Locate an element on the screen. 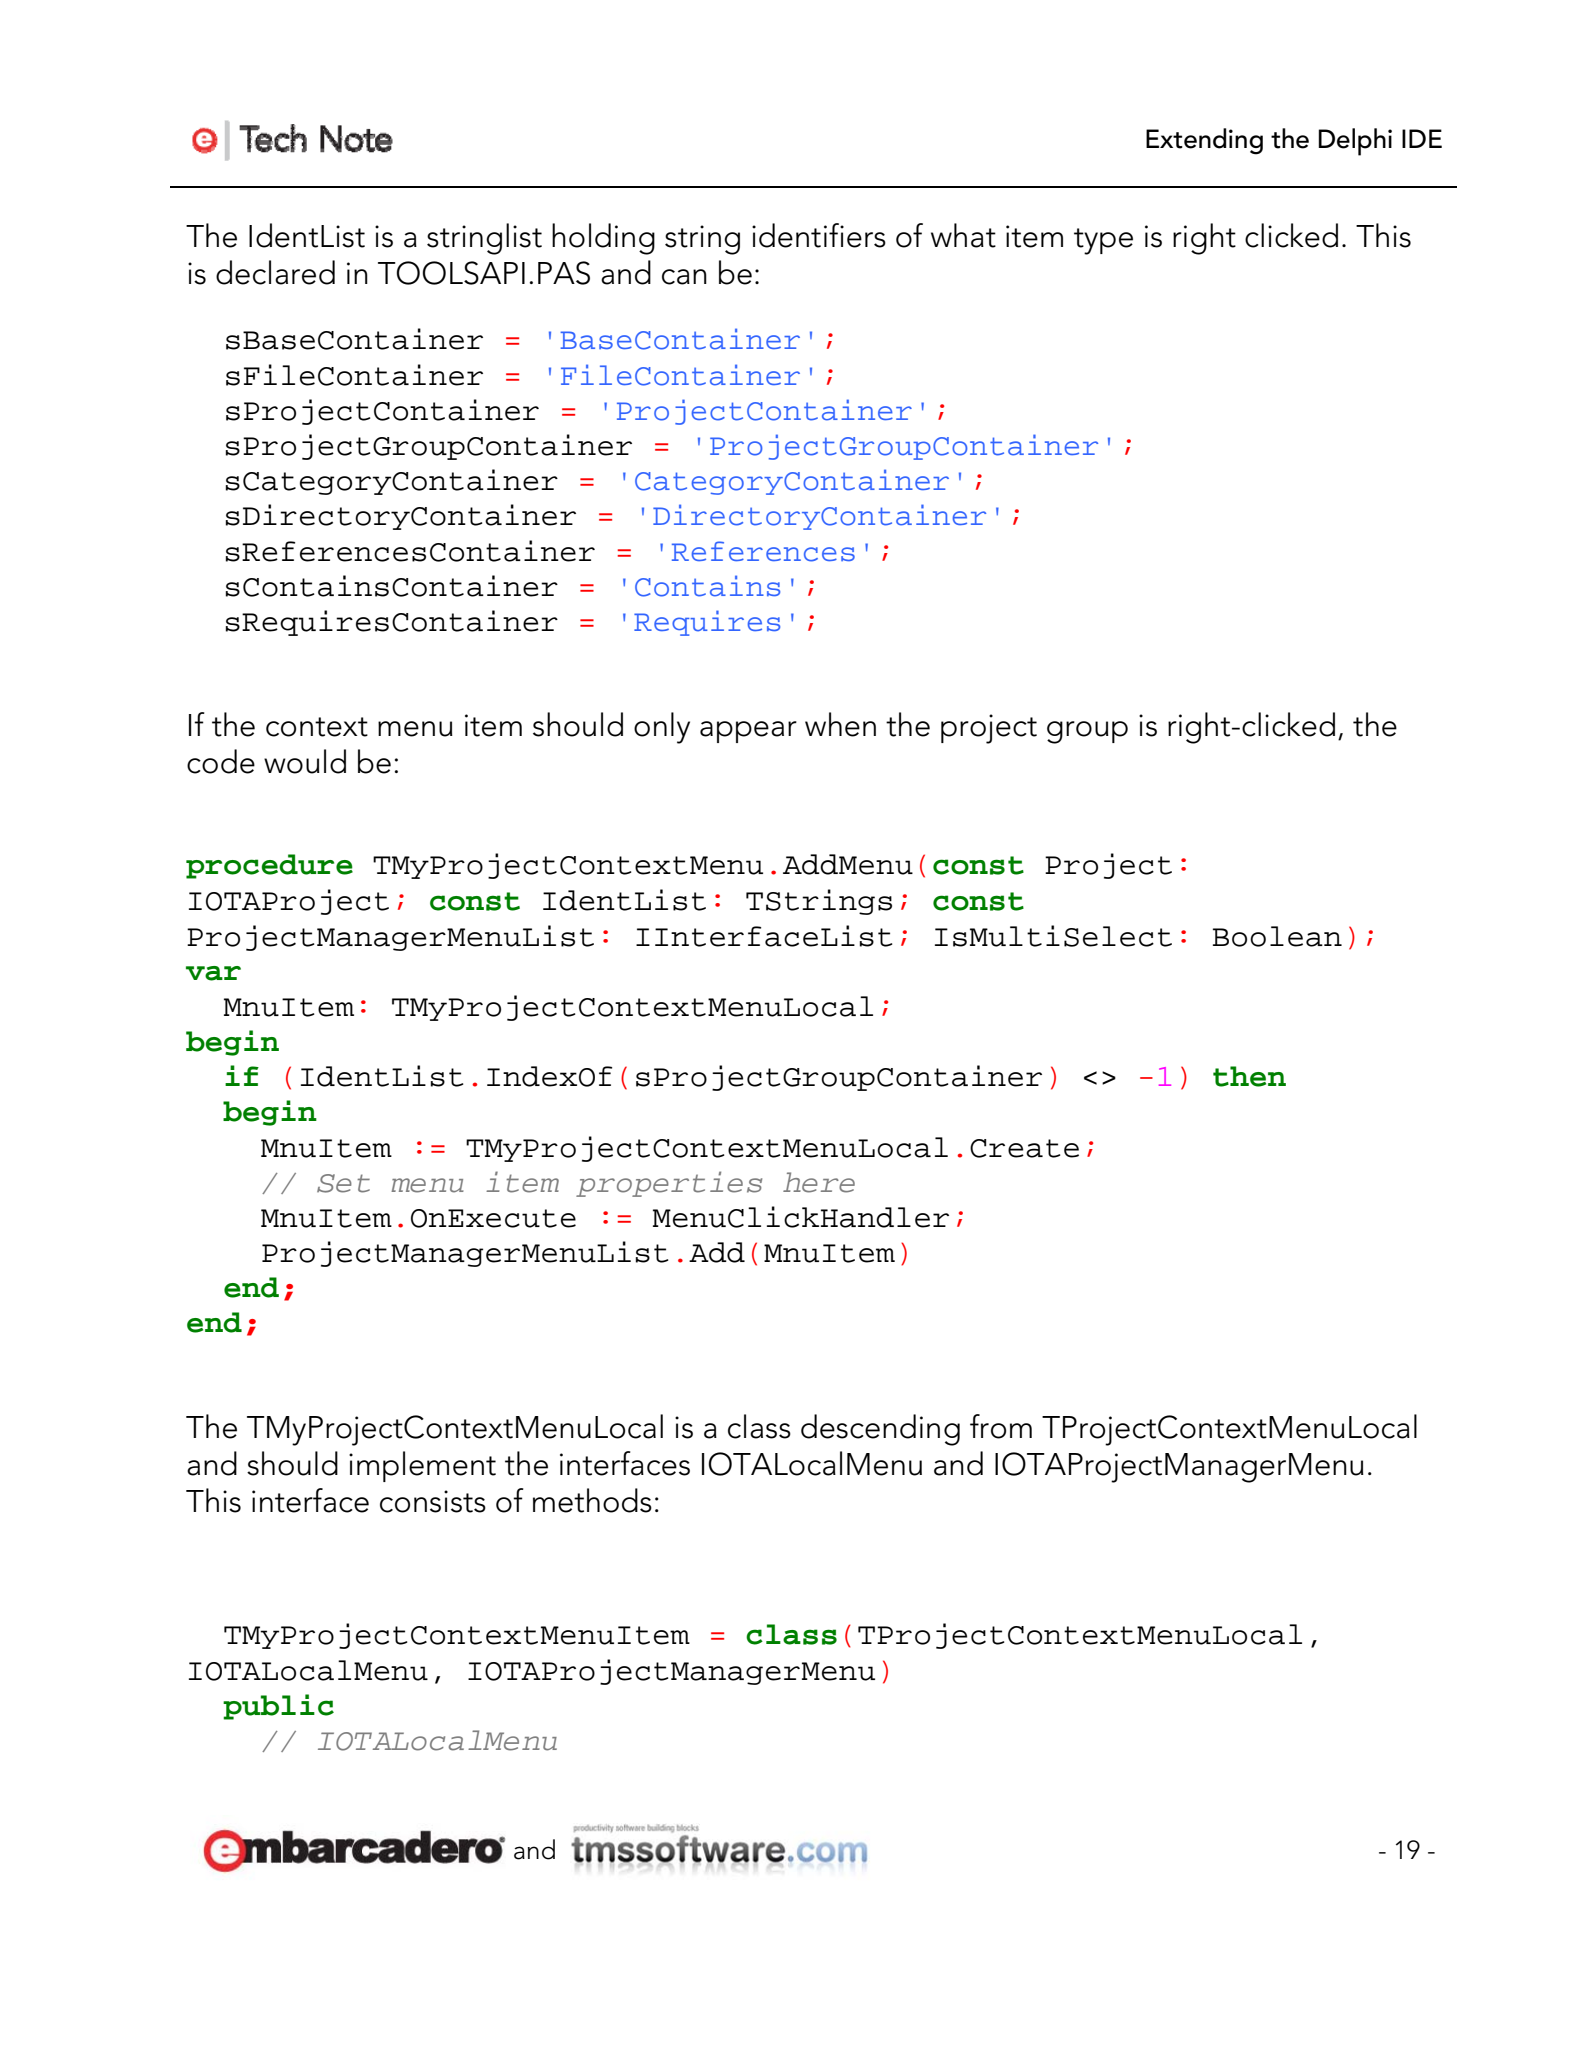 Image resolution: width=1585 pixels, height=2051 pixels. from is located at coordinates (1001, 1426).
